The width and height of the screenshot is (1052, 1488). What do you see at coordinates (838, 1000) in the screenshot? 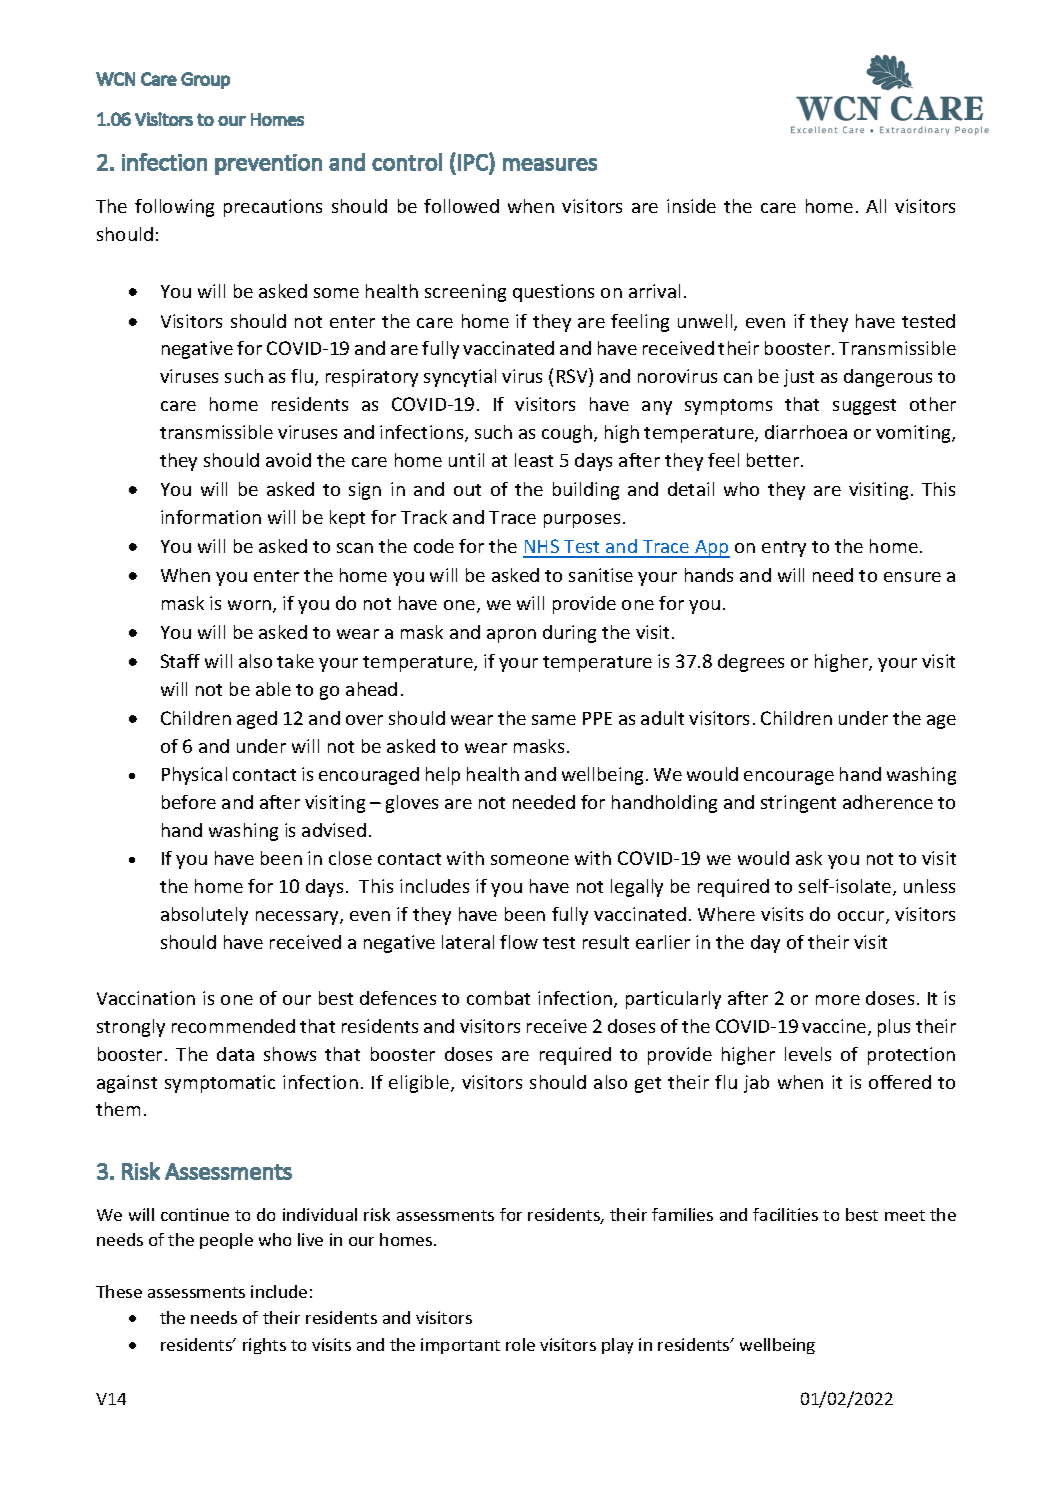
I see `more` at bounding box center [838, 1000].
